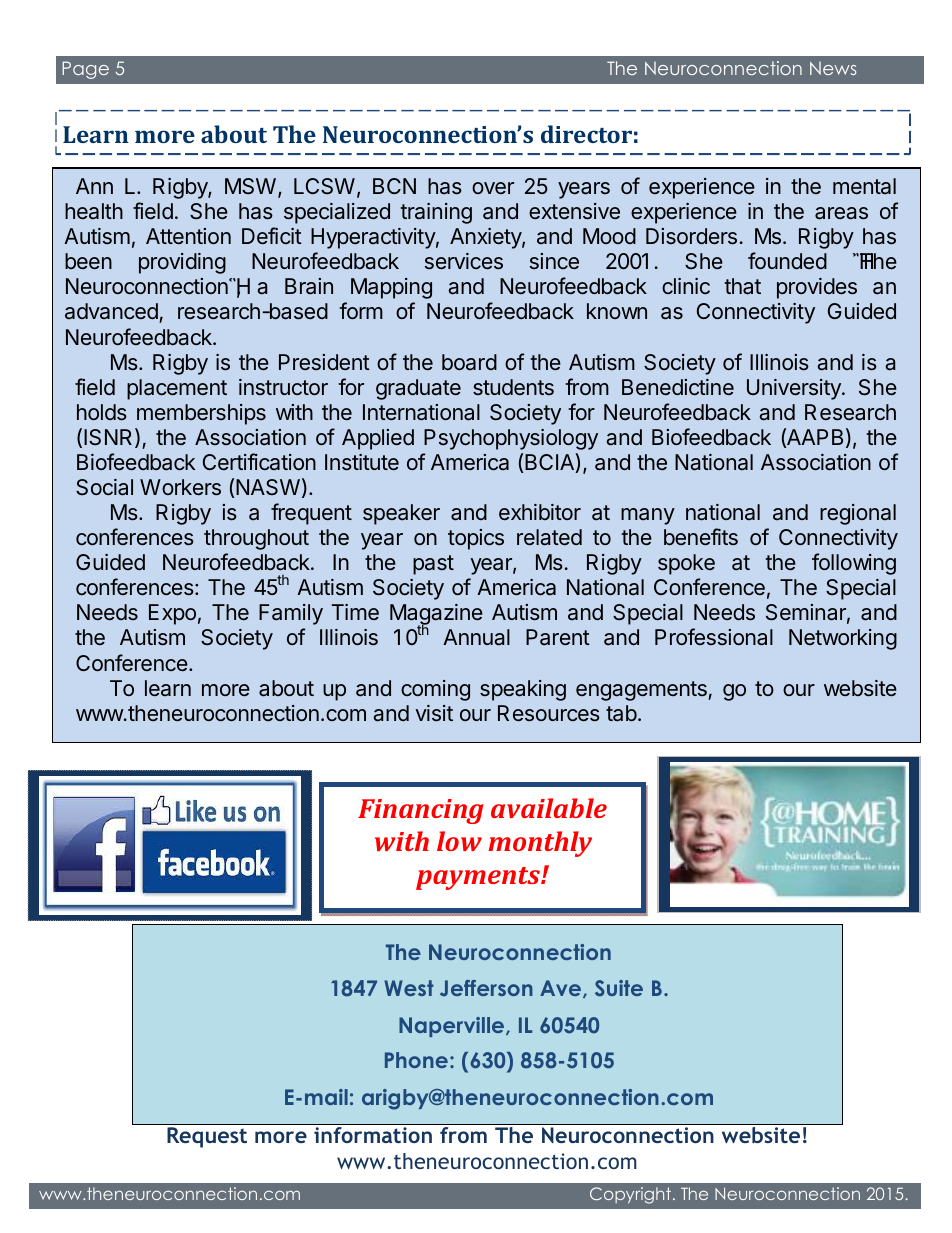  I want to click on Suite, so click(619, 988).
